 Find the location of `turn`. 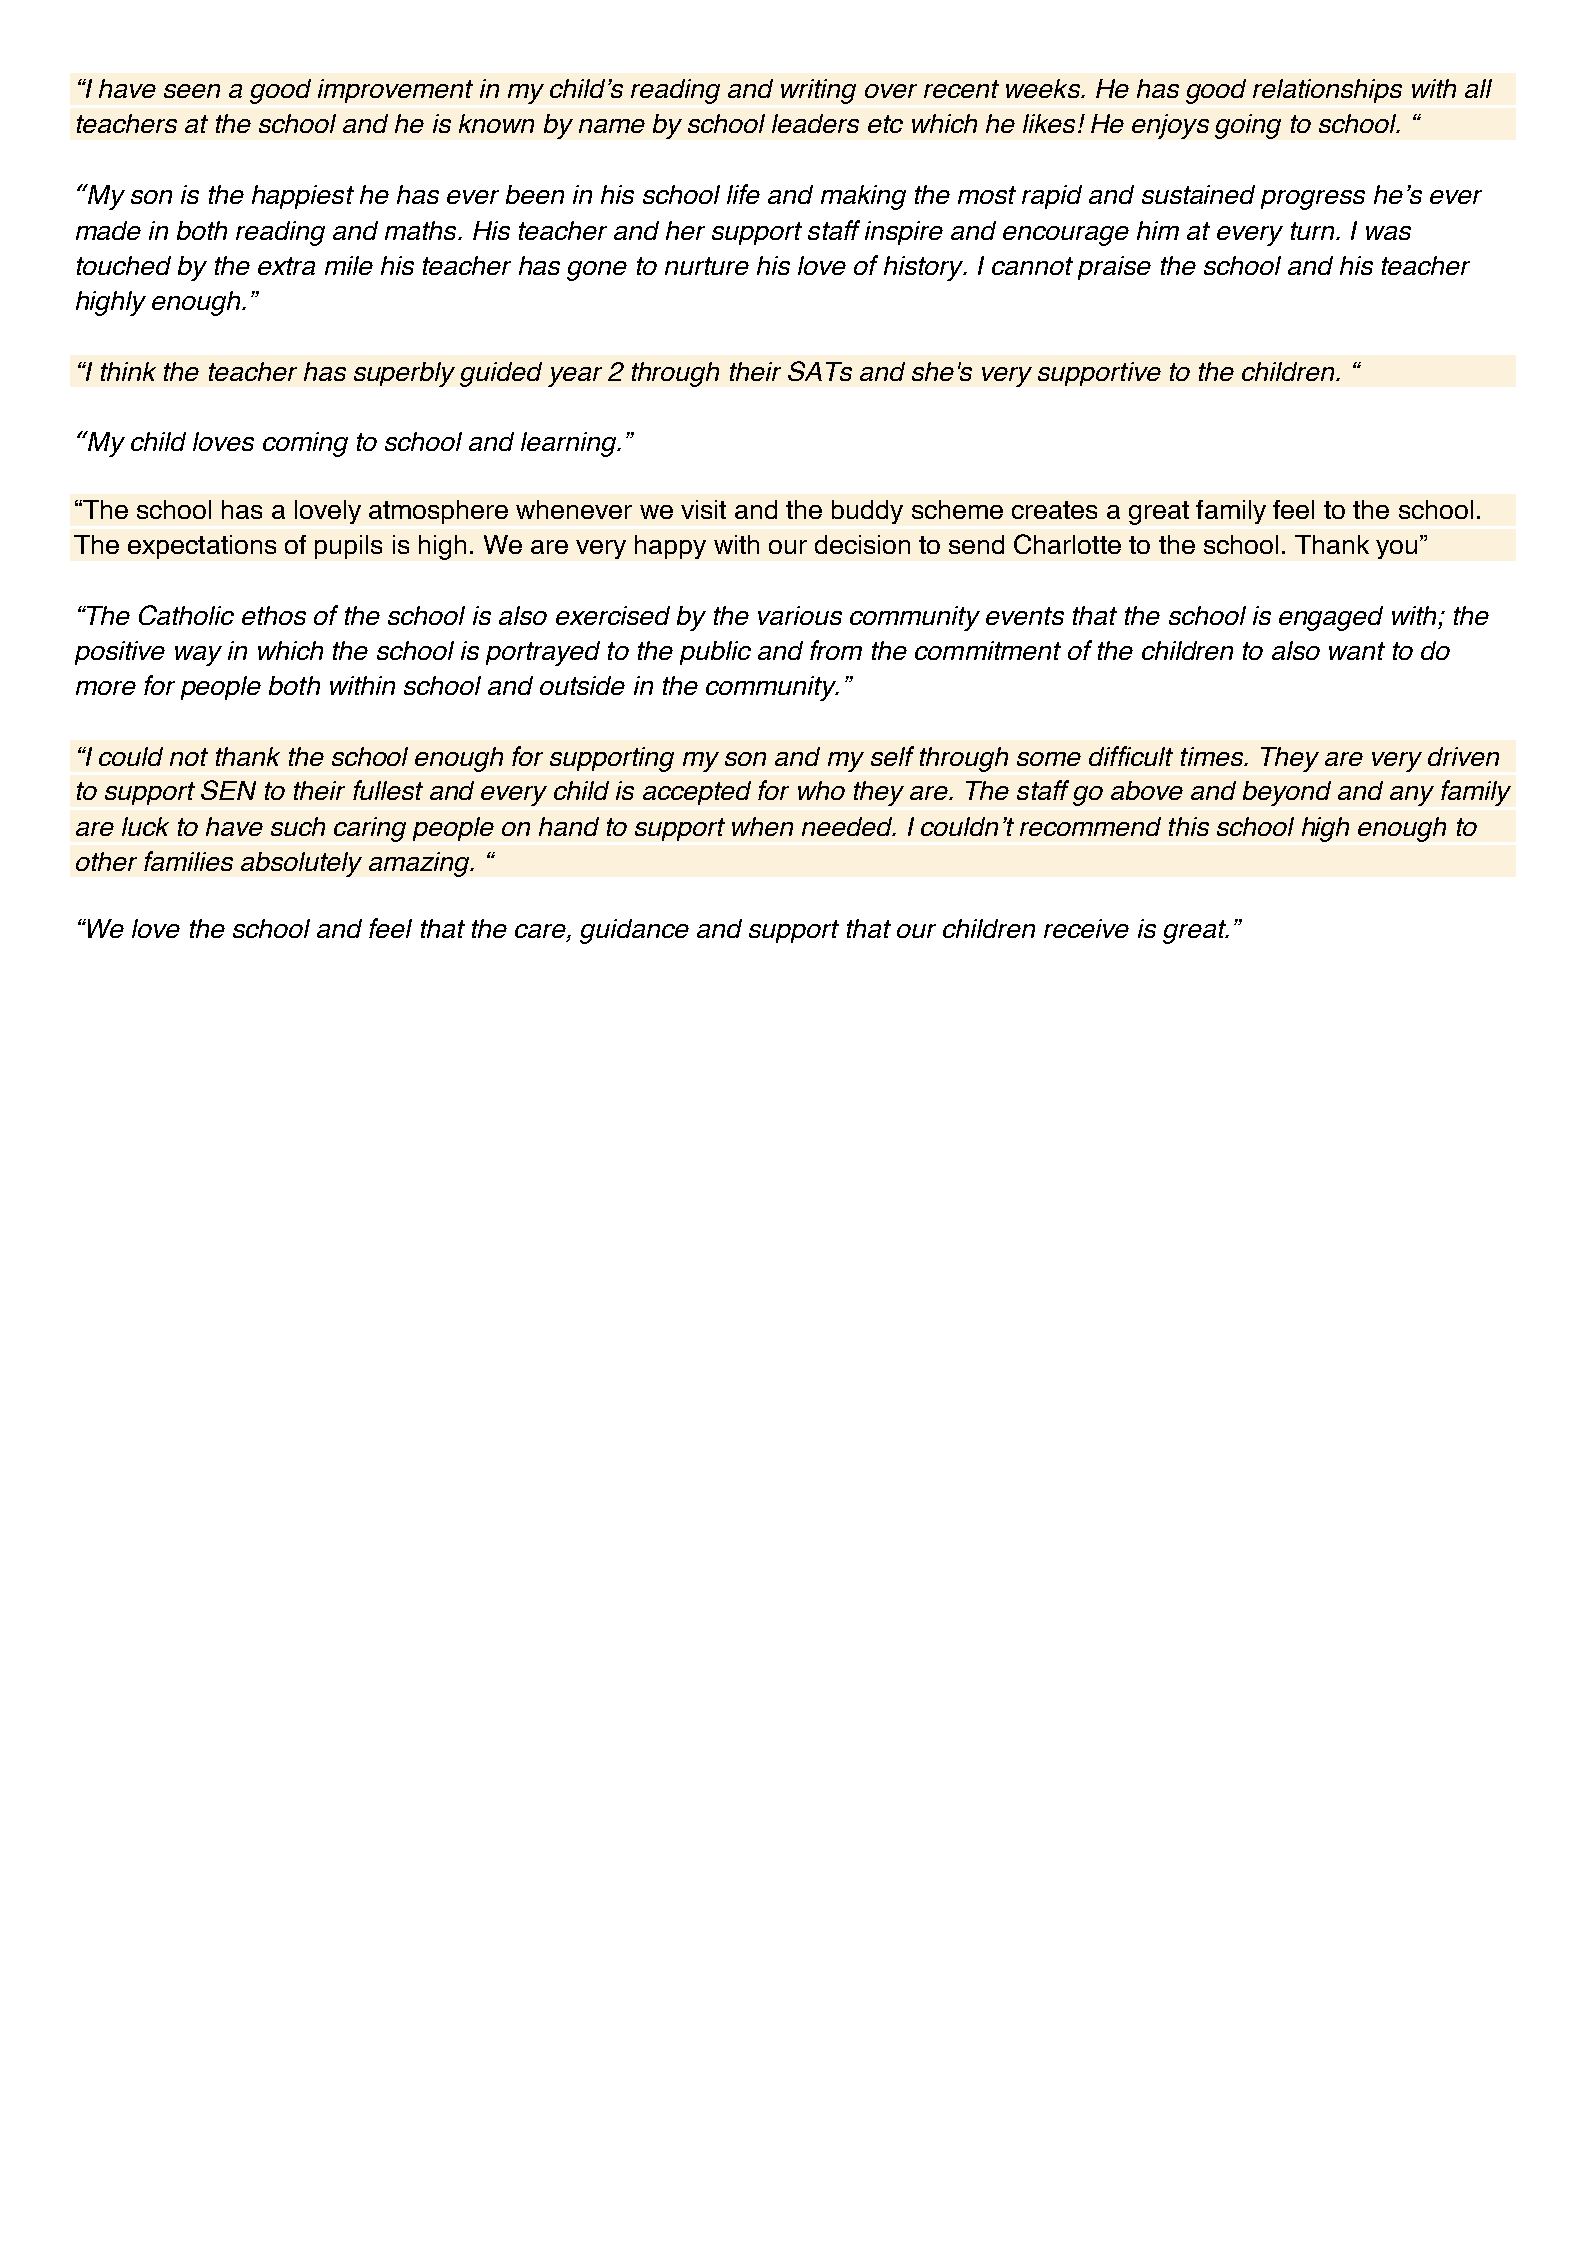

turn is located at coordinates (1314, 231).
